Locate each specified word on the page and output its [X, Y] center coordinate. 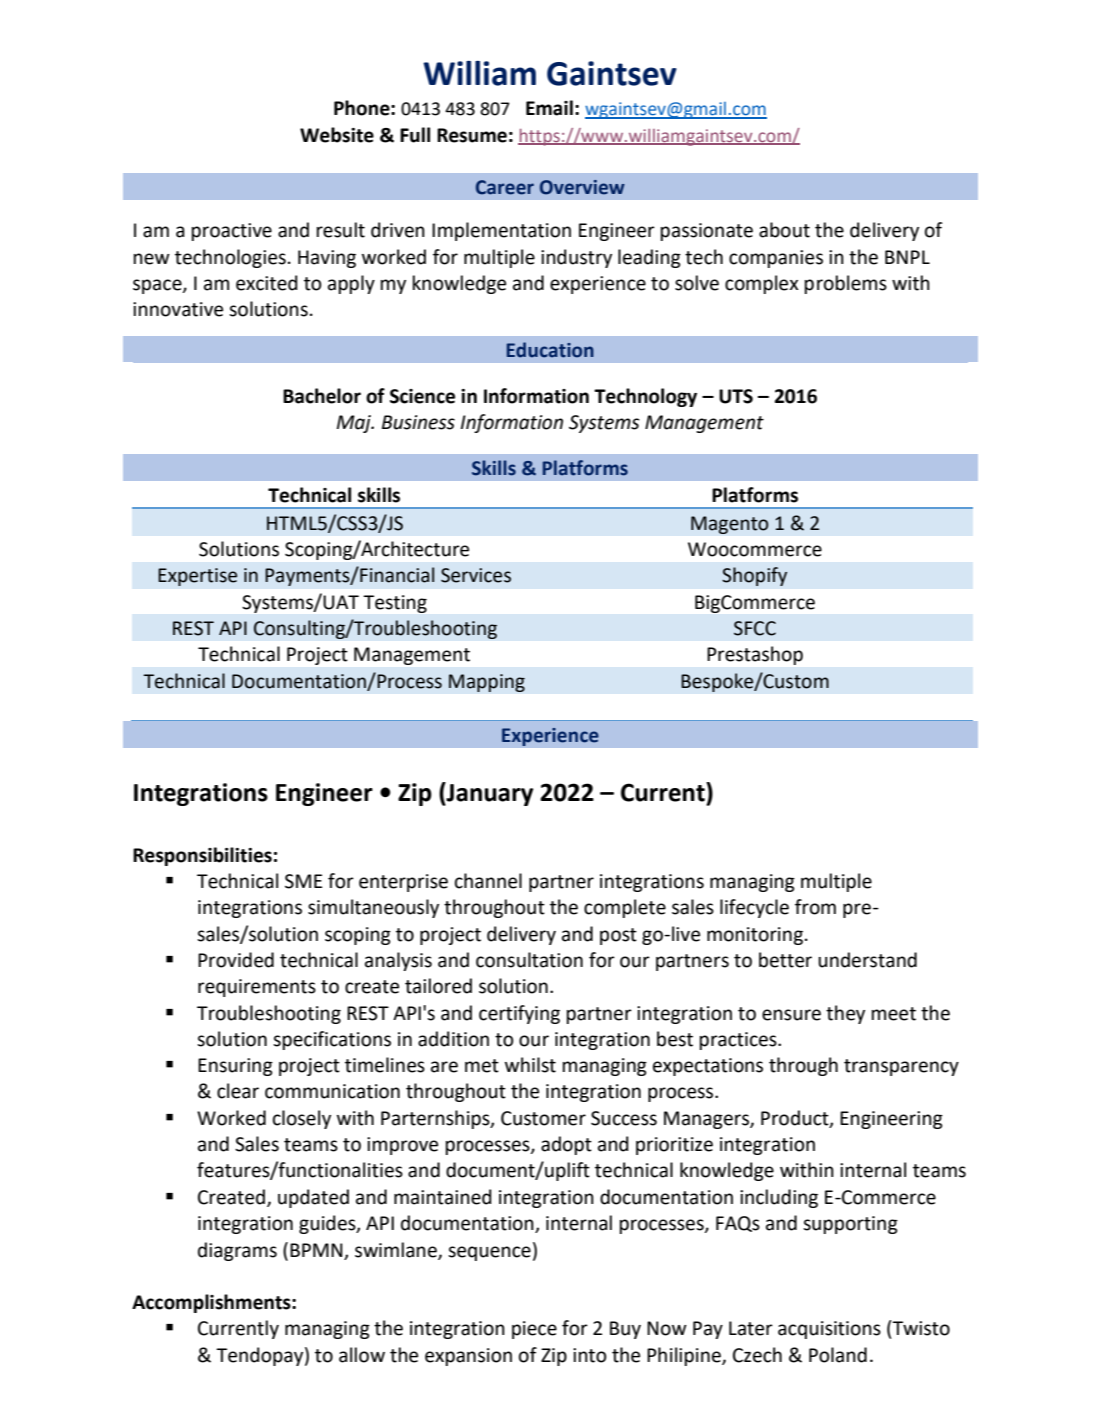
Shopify [754, 576]
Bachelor [322, 396]
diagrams [237, 1251]
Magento [730, 525]
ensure [791, 1015]
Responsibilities [202, 856]
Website [337, 135]
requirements [257, 988]
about [784, 230]
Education [550, 350]
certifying [519, 1014]
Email [549, 108]
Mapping [487, 683]
